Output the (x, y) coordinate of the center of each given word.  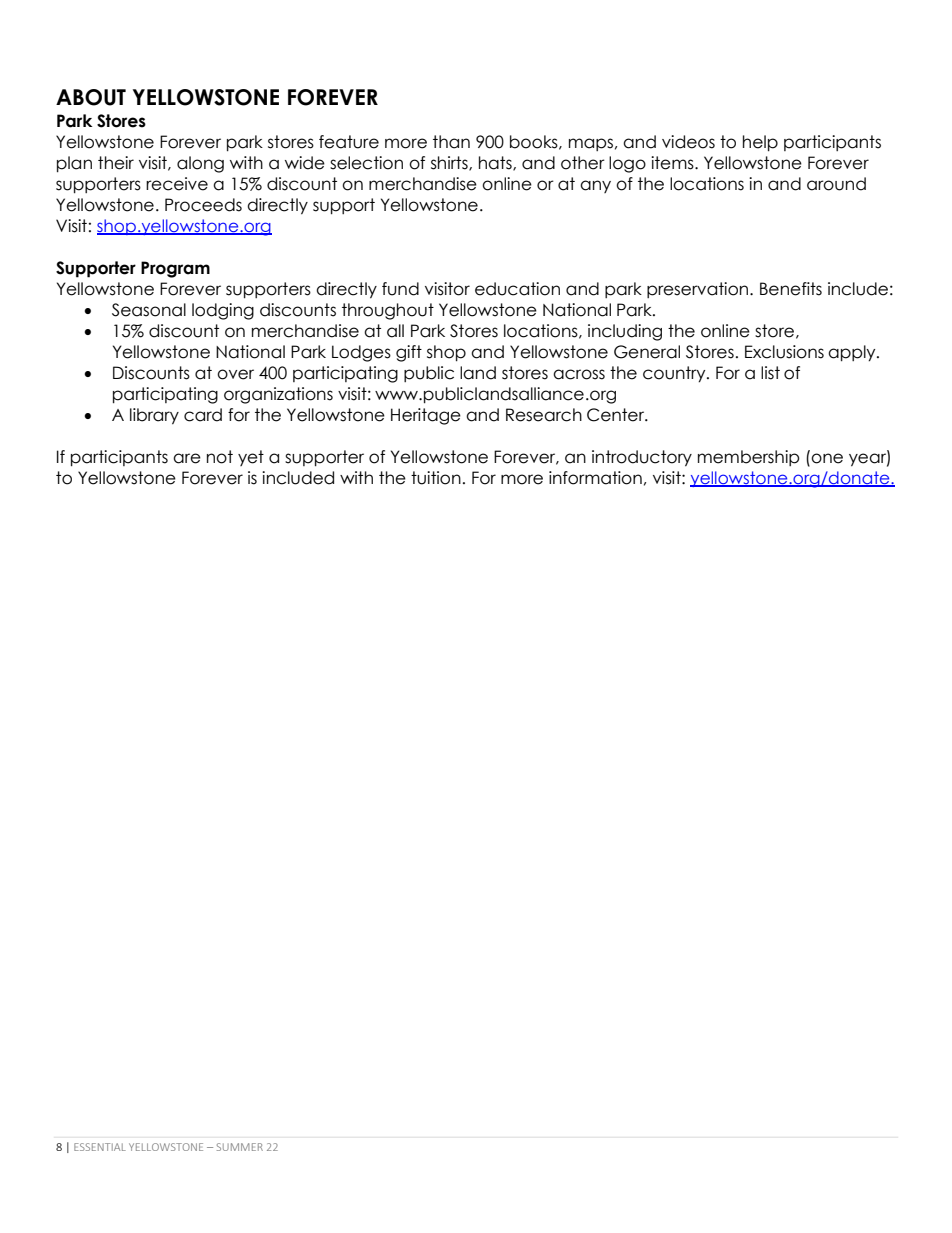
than (451, 142)
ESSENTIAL (100, 1147)
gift (409, 353)
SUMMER (240, 1147)
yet (251, 458)
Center (617, 415)
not (220, 457)
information (595, 478)
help (760, 143)
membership (749, 458)
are (187, 458)
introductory (642, 458)
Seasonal (149, 310)
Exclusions (784, 352)
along (200, 164)
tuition (436, 478)
